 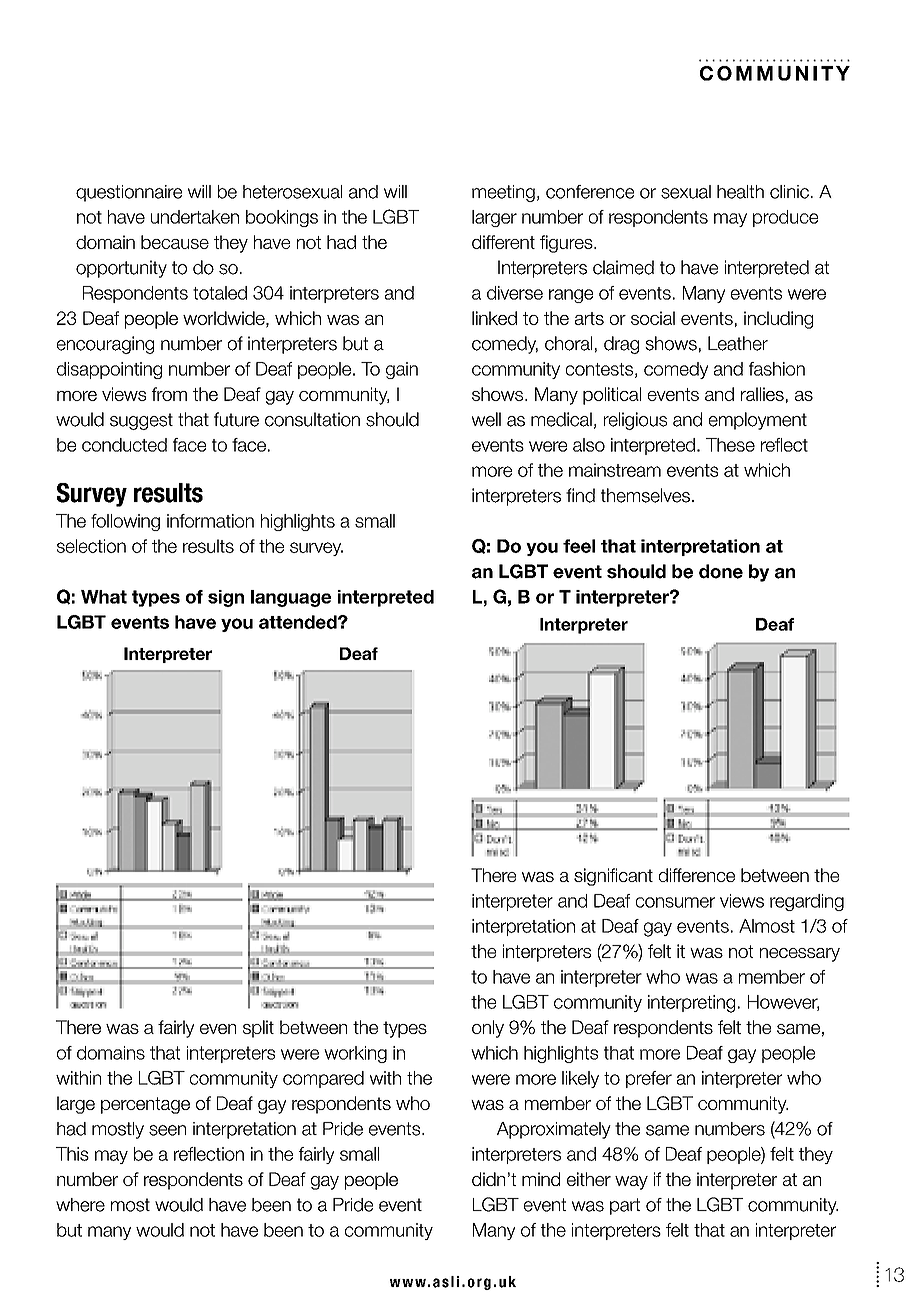 What do you see at coordinates (503, 242) in the screenshot?
I see `DIFFERENT` at bounding box center [503, 242].
